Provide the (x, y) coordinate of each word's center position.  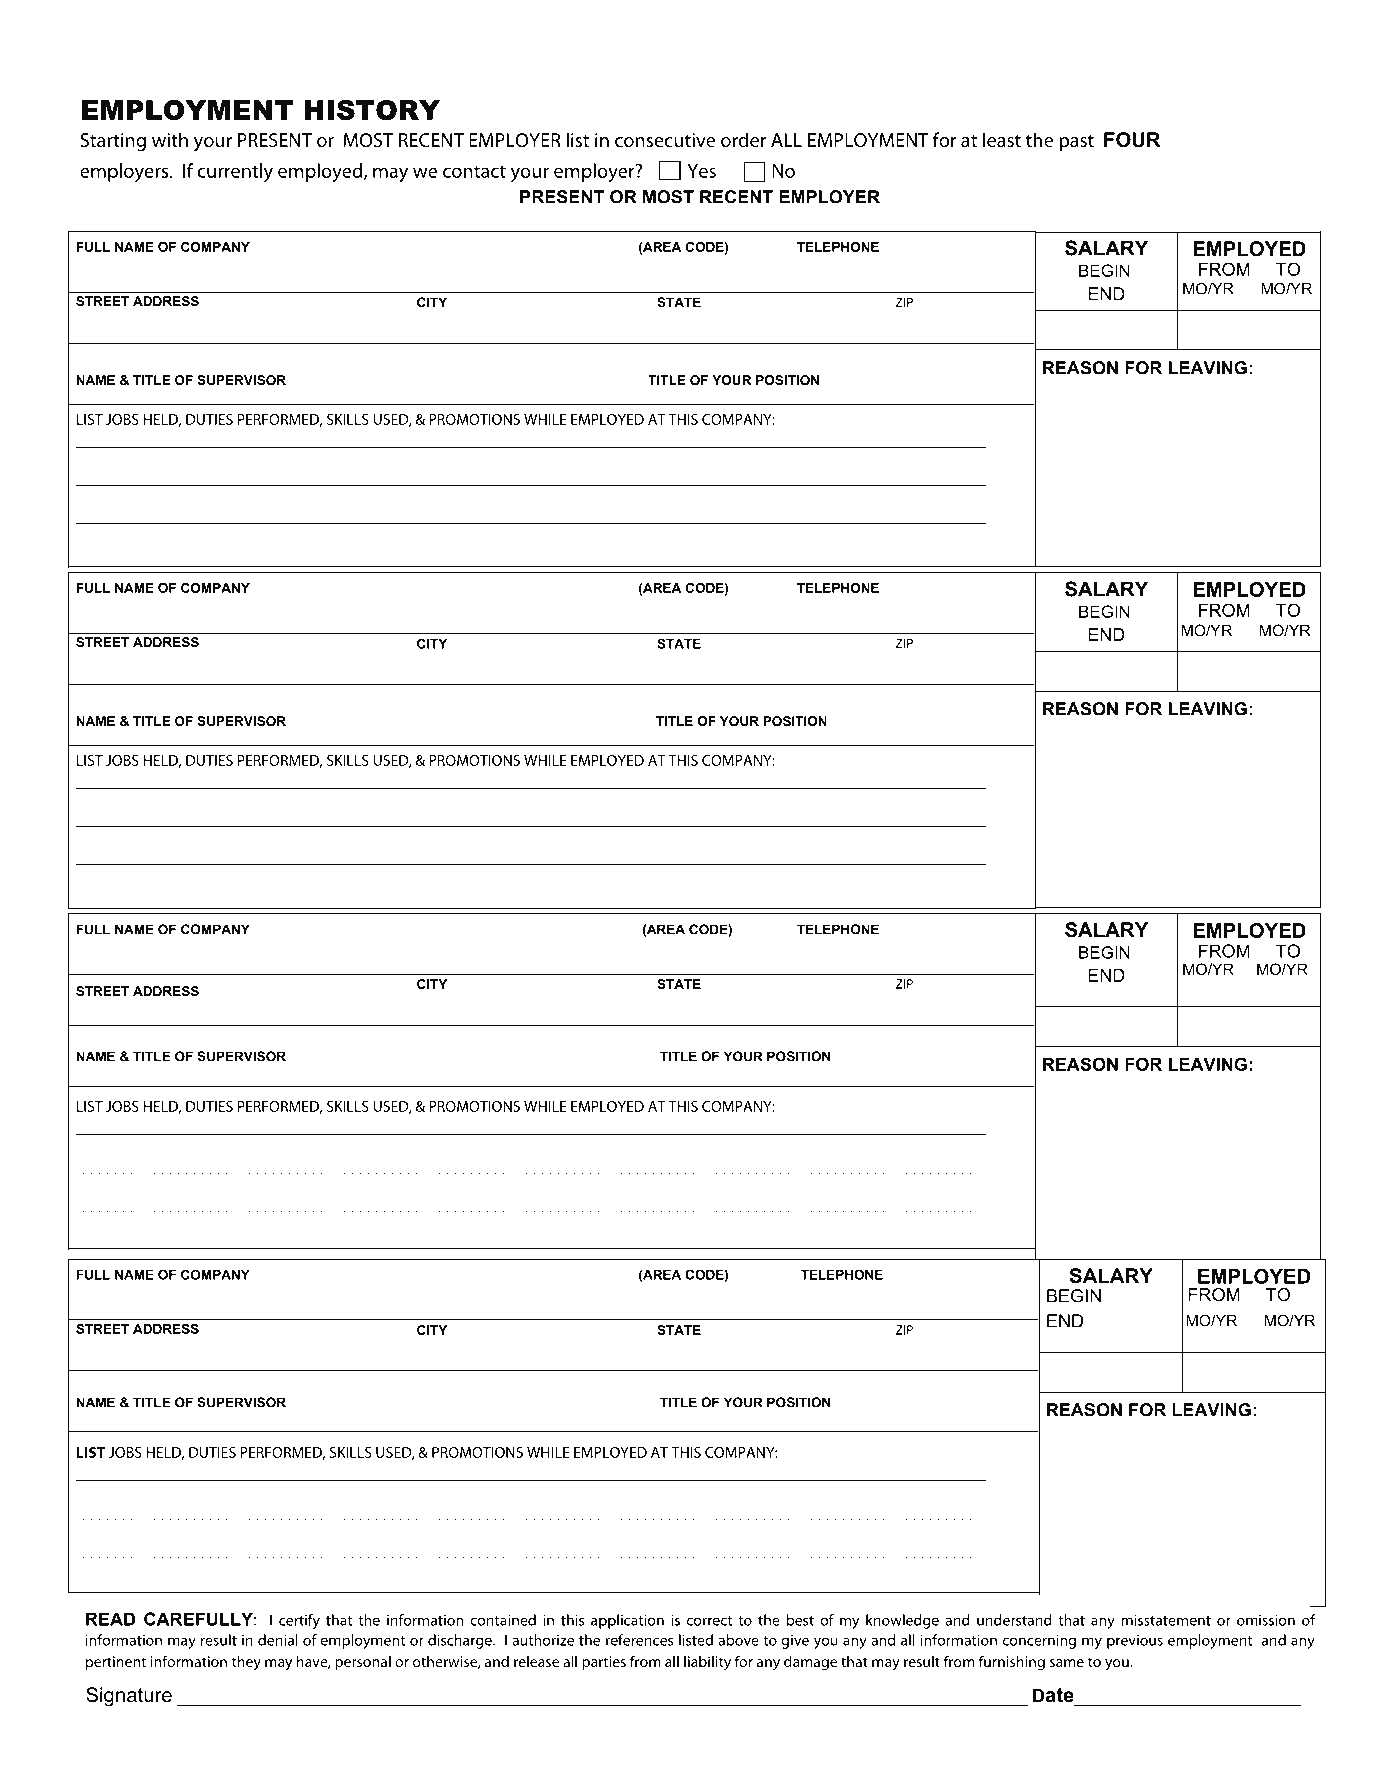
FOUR (1132, 140)
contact (474, 171)
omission (1266, 1620)
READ (110, 1619)
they (246, 1663)
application (627, 1621)
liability (707, 1662)
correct (709, 1621)
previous (1135, 1642)
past (1076, 143)
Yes (701, 171)
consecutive (665, 140)
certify (299, 1621)
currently (235, 172)
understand (1014, 1620)
